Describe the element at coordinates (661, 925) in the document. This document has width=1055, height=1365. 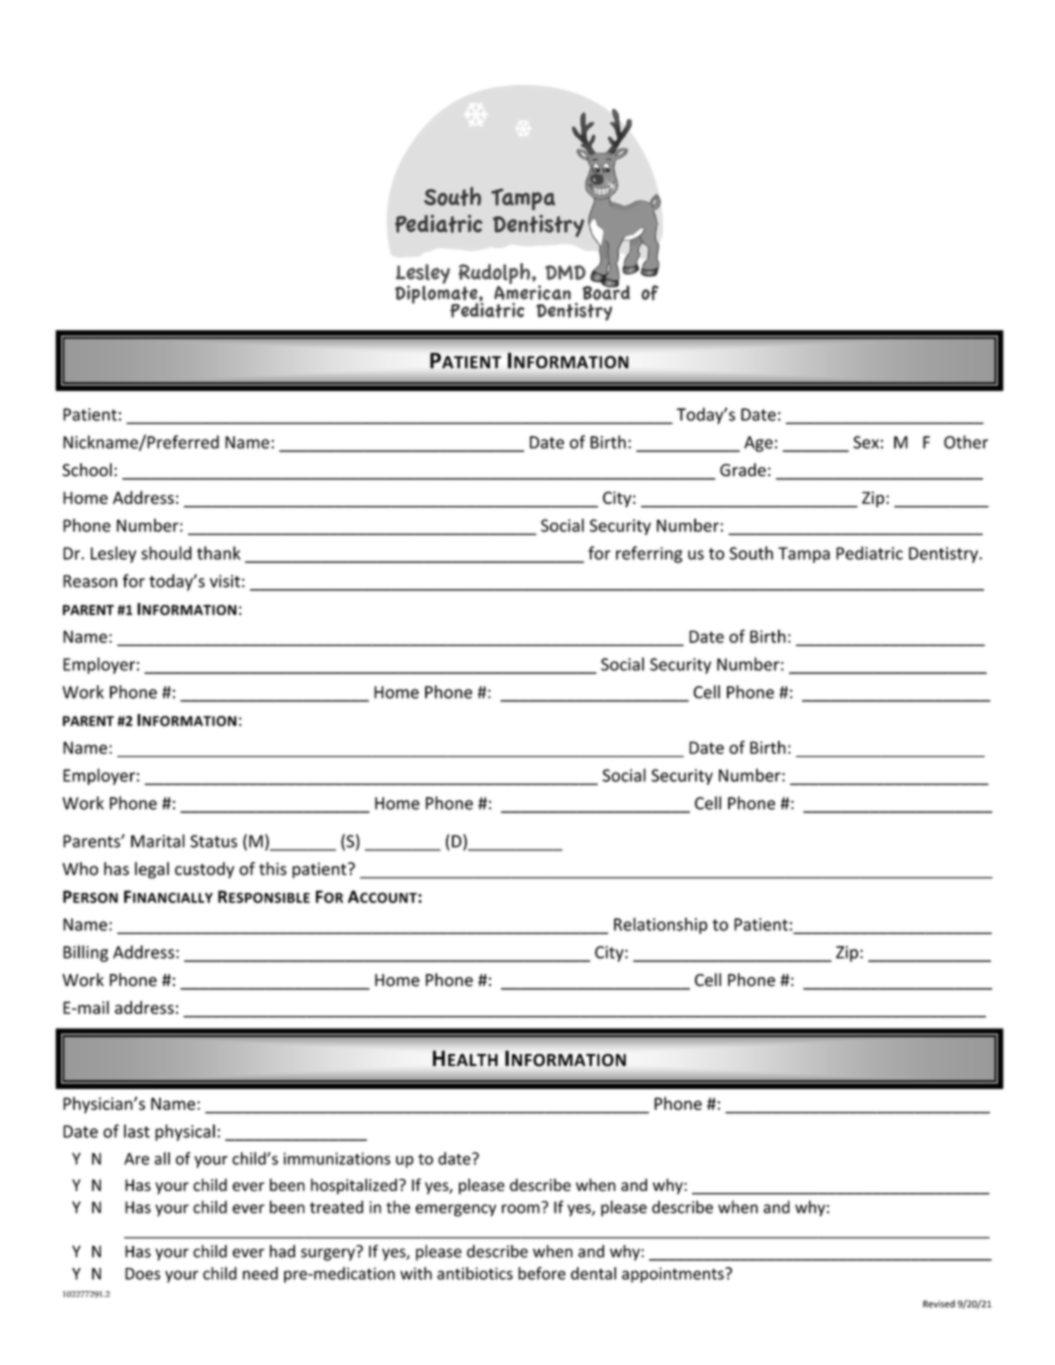
I see `Relationship` at that location.
